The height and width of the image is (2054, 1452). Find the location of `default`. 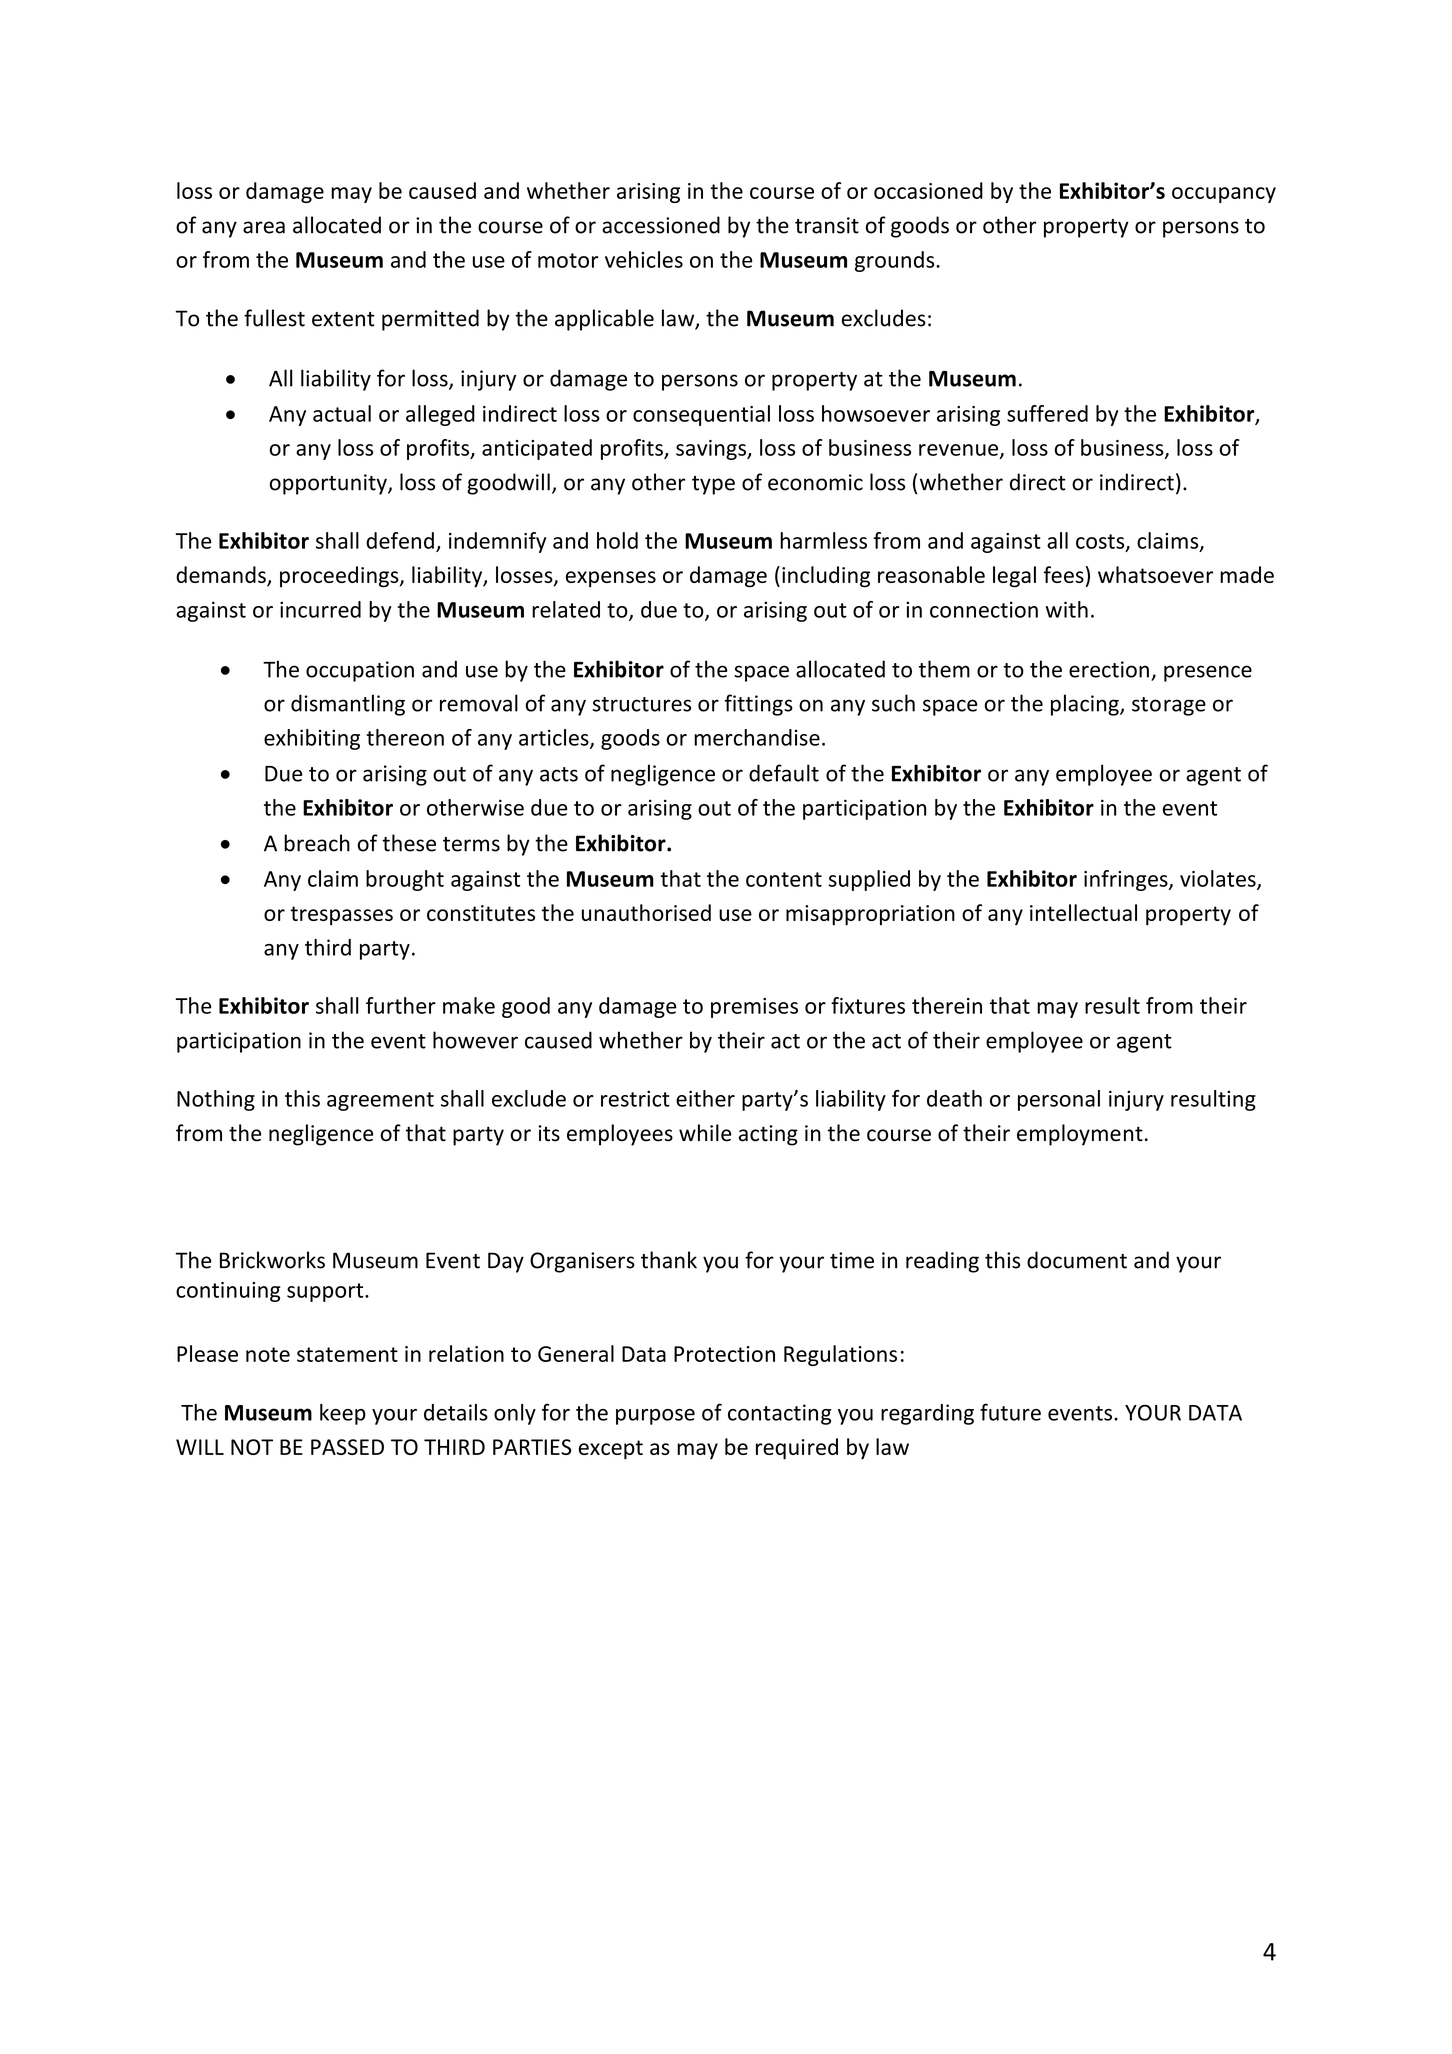

default is located at coordinates (784, 773).
